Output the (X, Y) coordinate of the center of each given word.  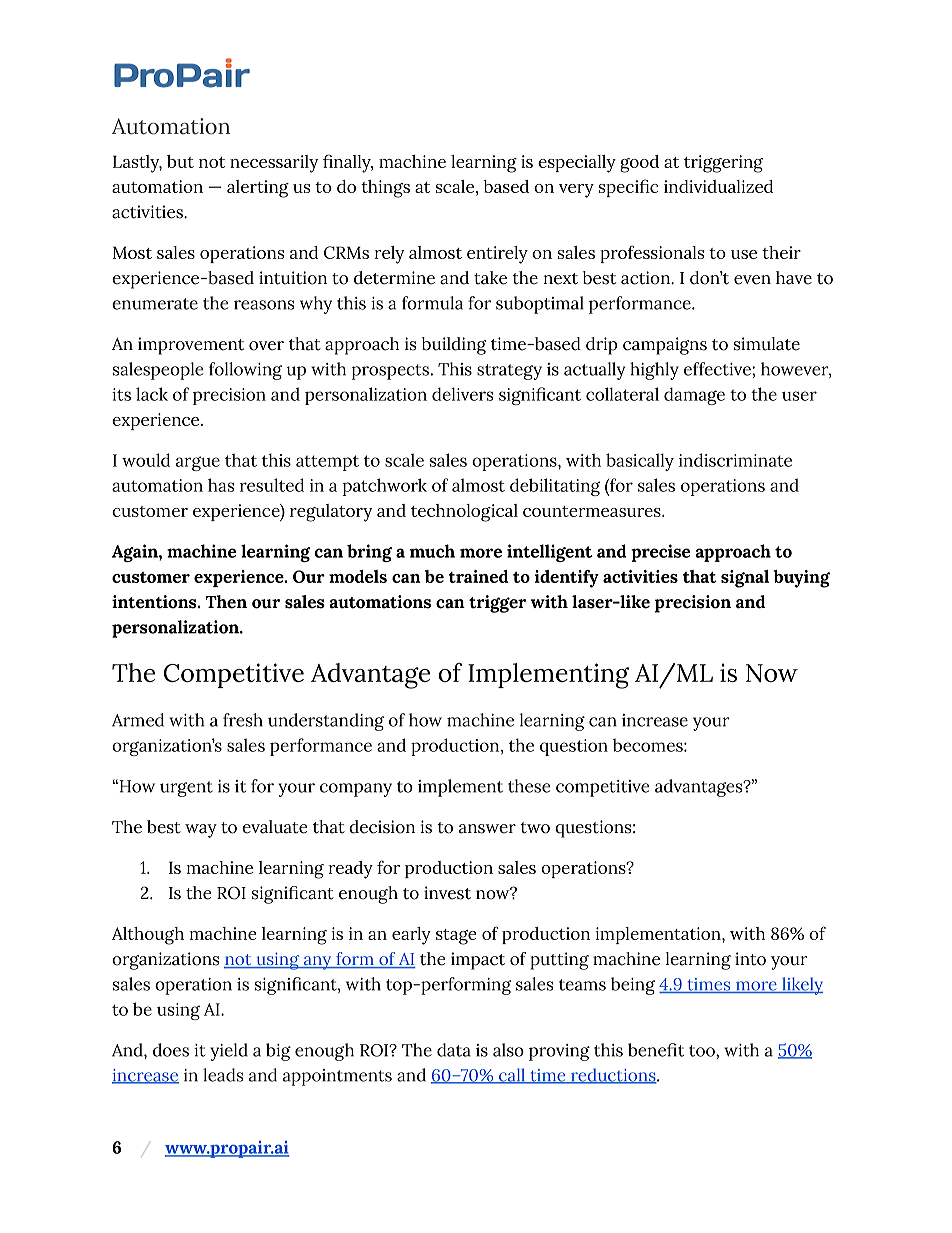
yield (229, 1052)
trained (479, 576)
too (703, 1051)
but (180, 161)
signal (745, 579)
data (454, 1050)
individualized (718, 186)
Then (226, 602)
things (385, 189)
